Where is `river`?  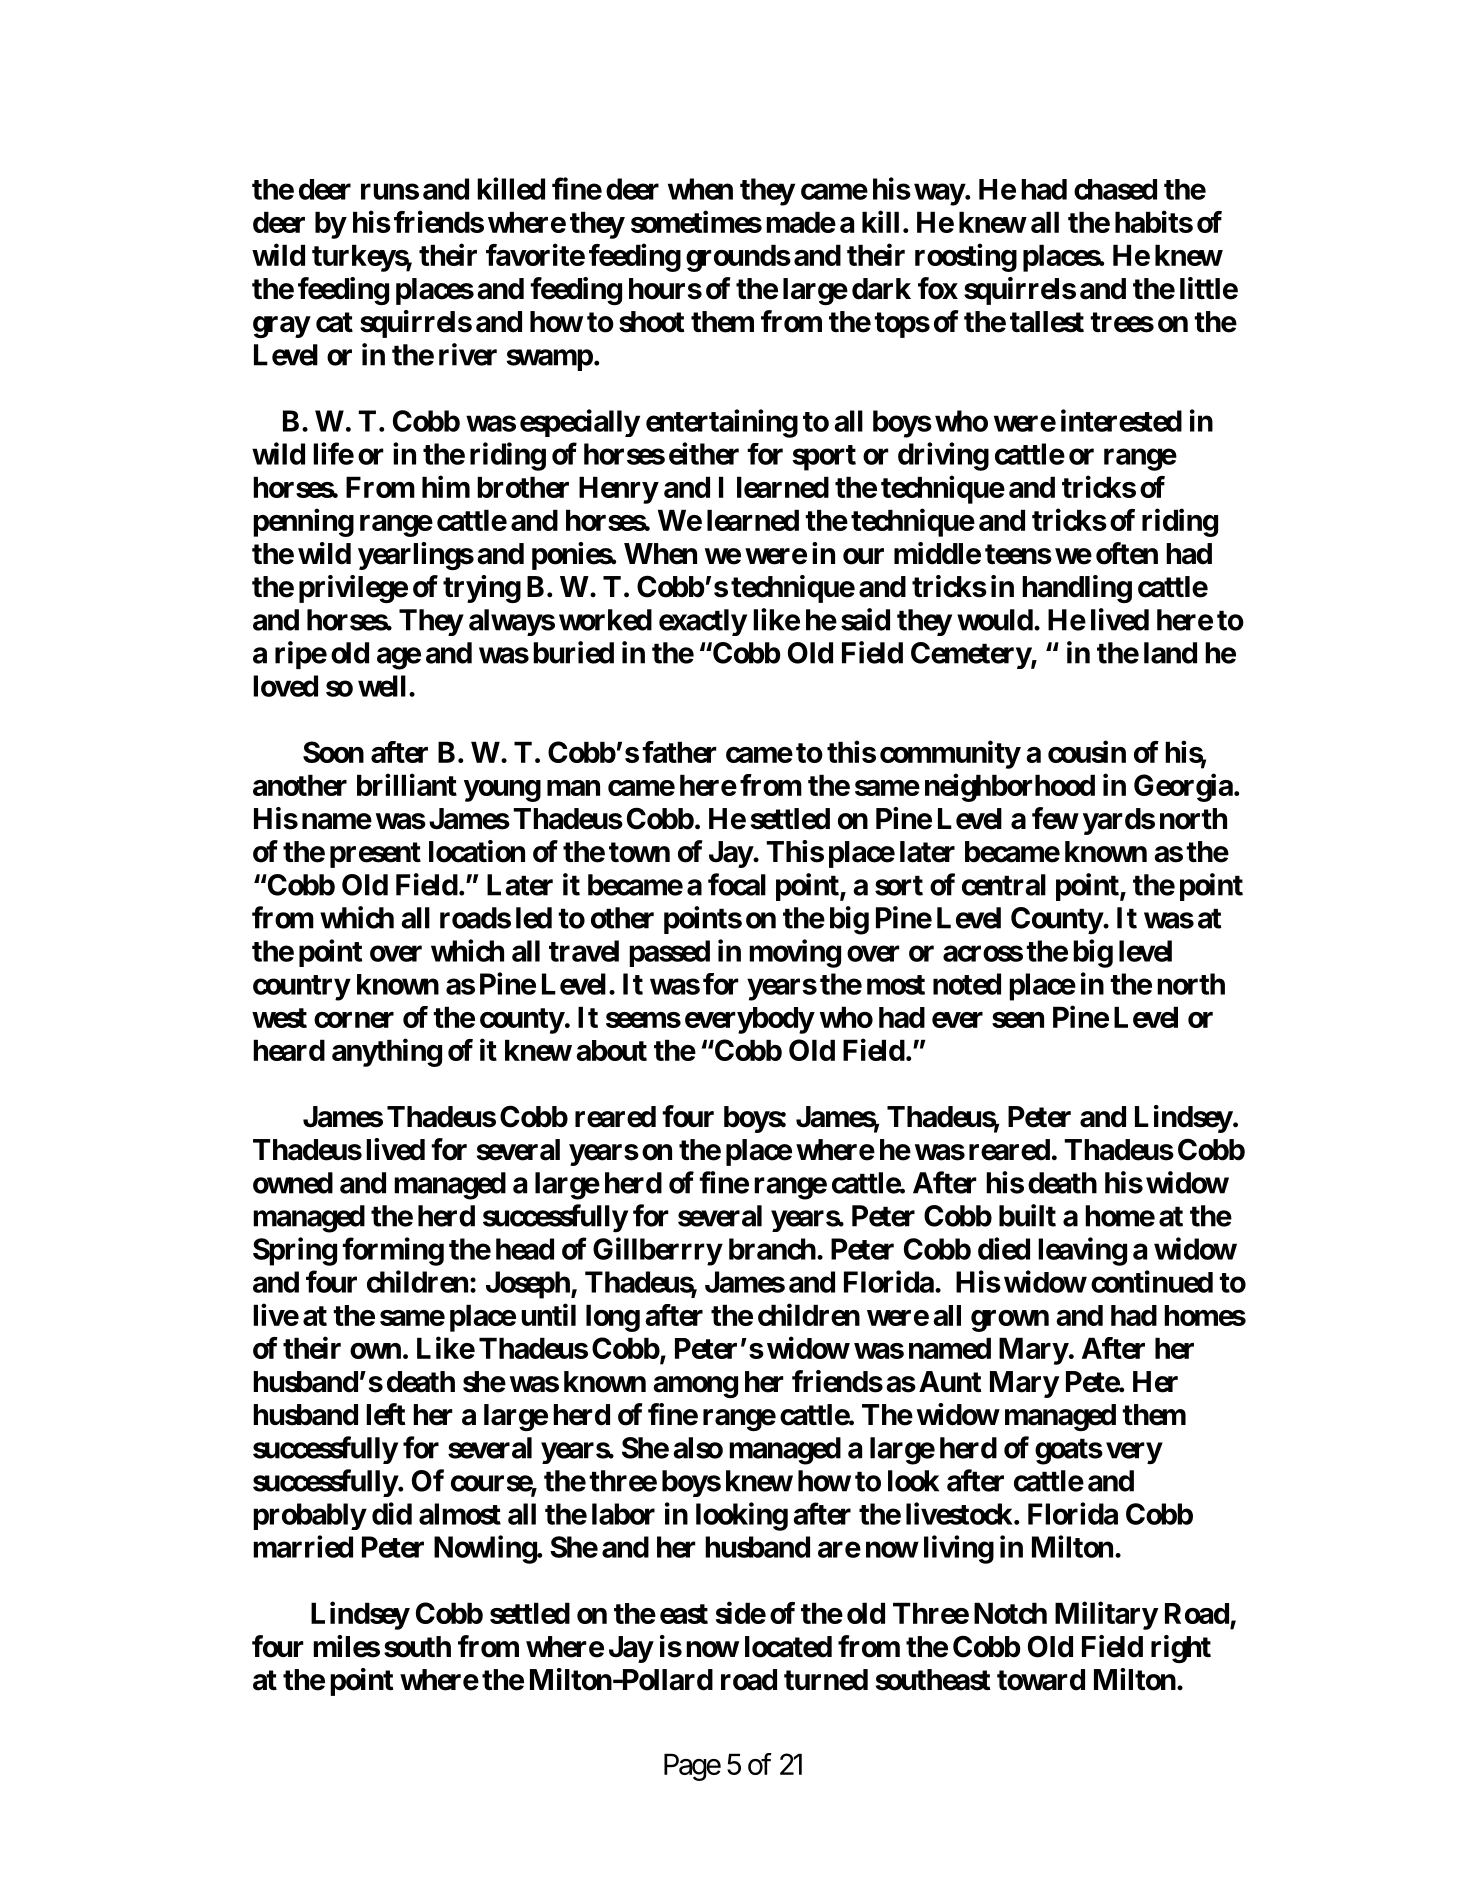 river is located at coordinates (468, 354).
